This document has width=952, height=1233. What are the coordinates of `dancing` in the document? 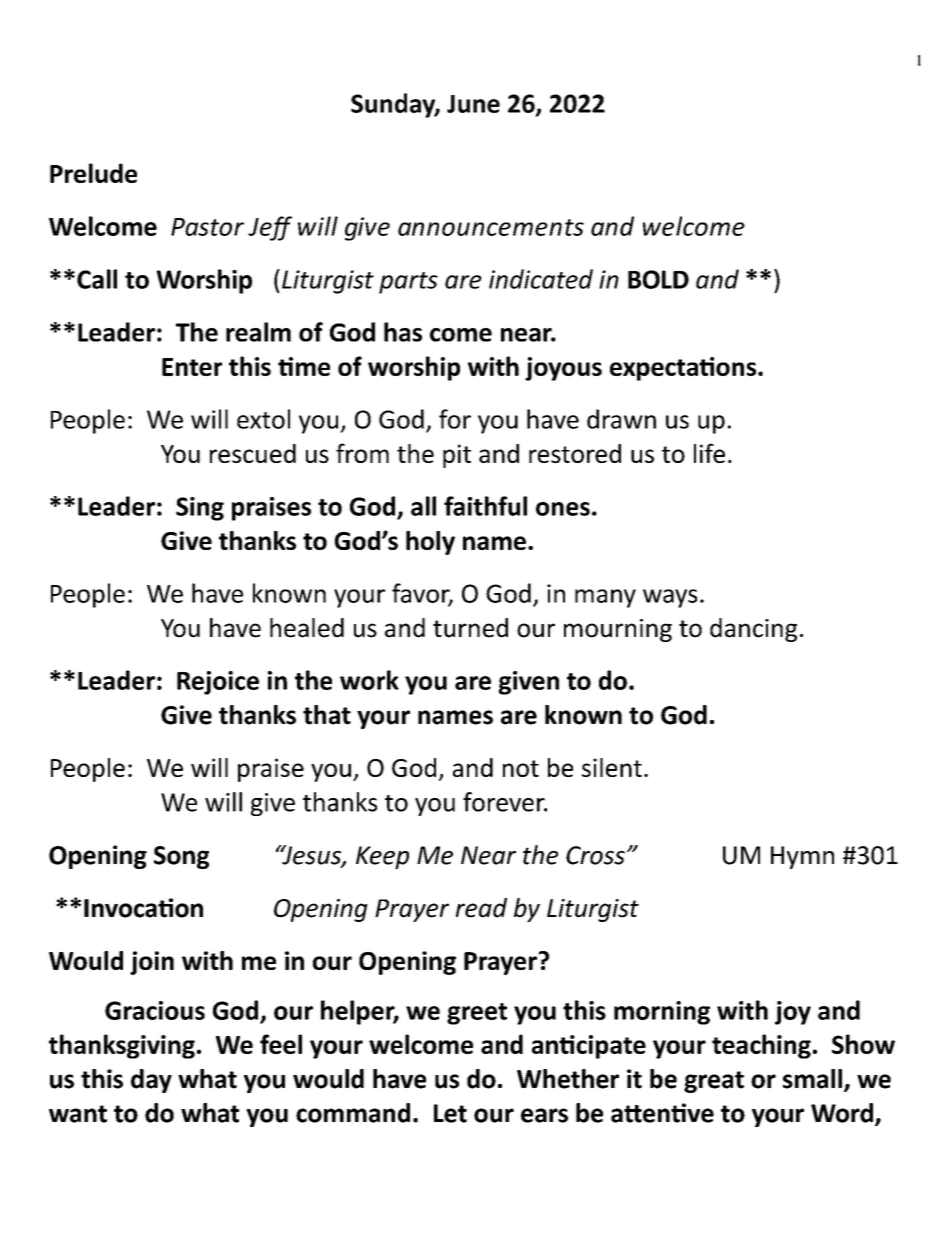 It's located at (753, 630).
